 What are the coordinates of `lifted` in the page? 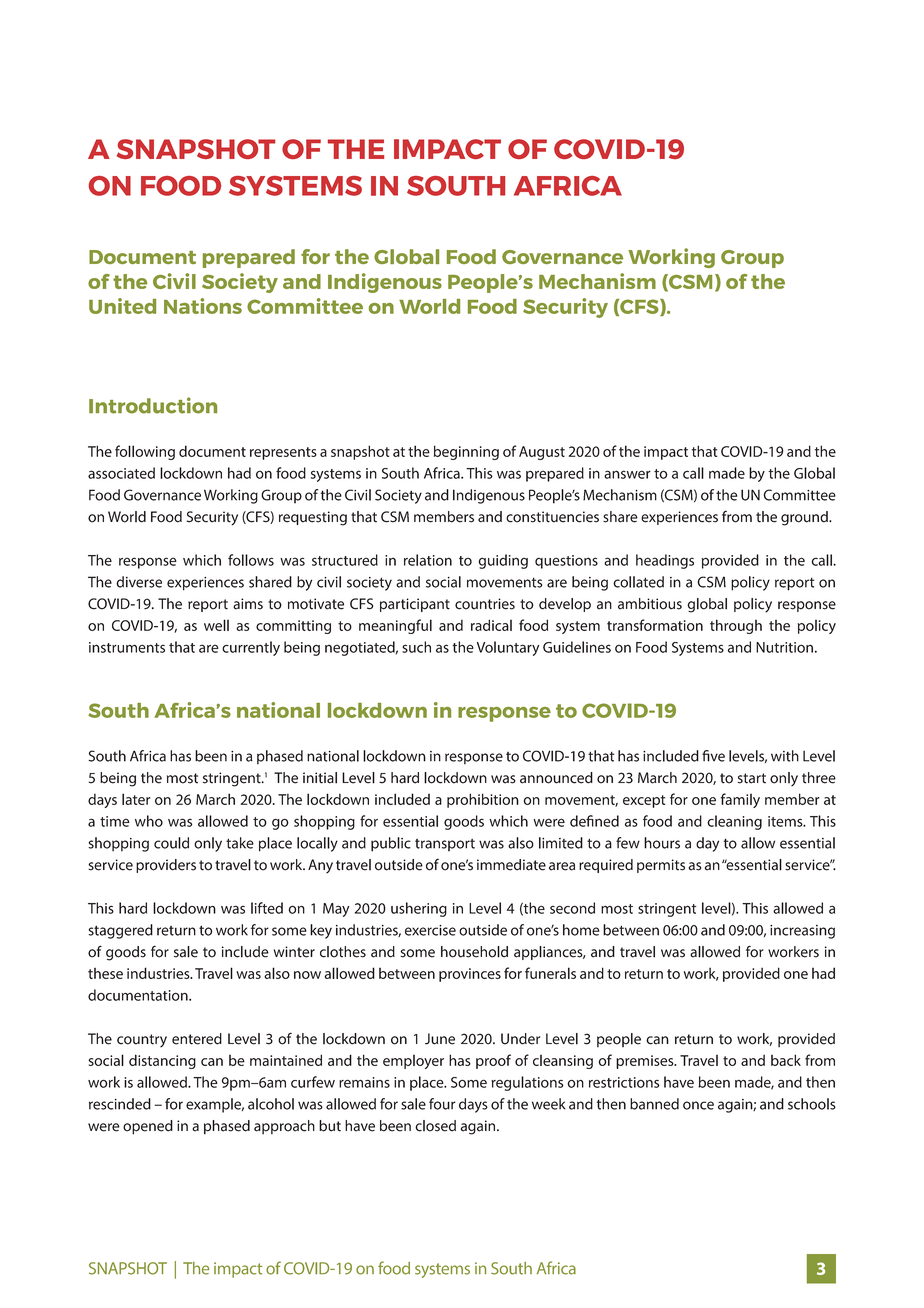 It's located at (267, 908).
